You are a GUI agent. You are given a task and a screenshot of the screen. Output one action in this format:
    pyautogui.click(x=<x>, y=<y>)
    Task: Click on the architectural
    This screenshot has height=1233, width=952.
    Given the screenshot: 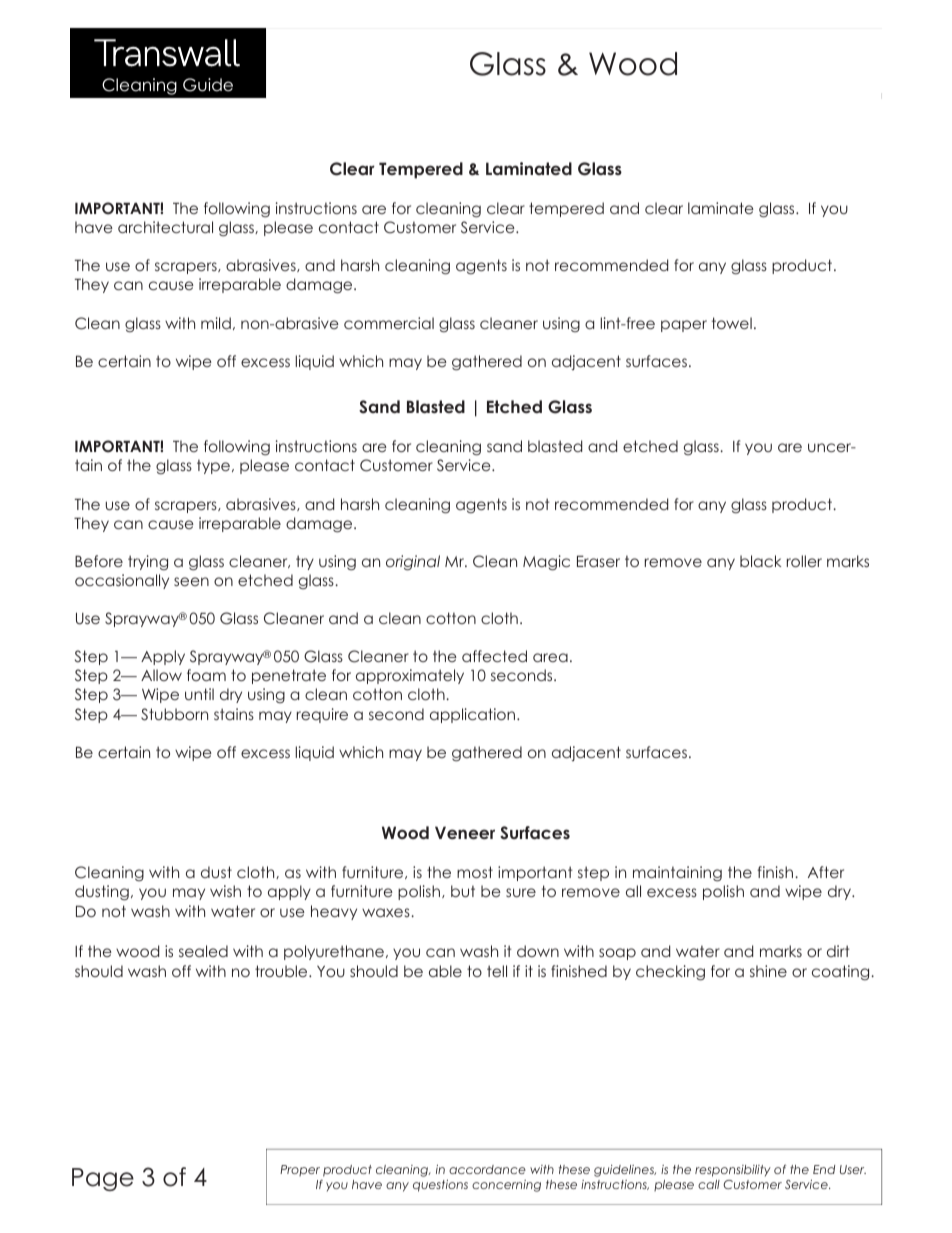 What is the action you would take?
    pyautogui.click(x=165, y=227)
